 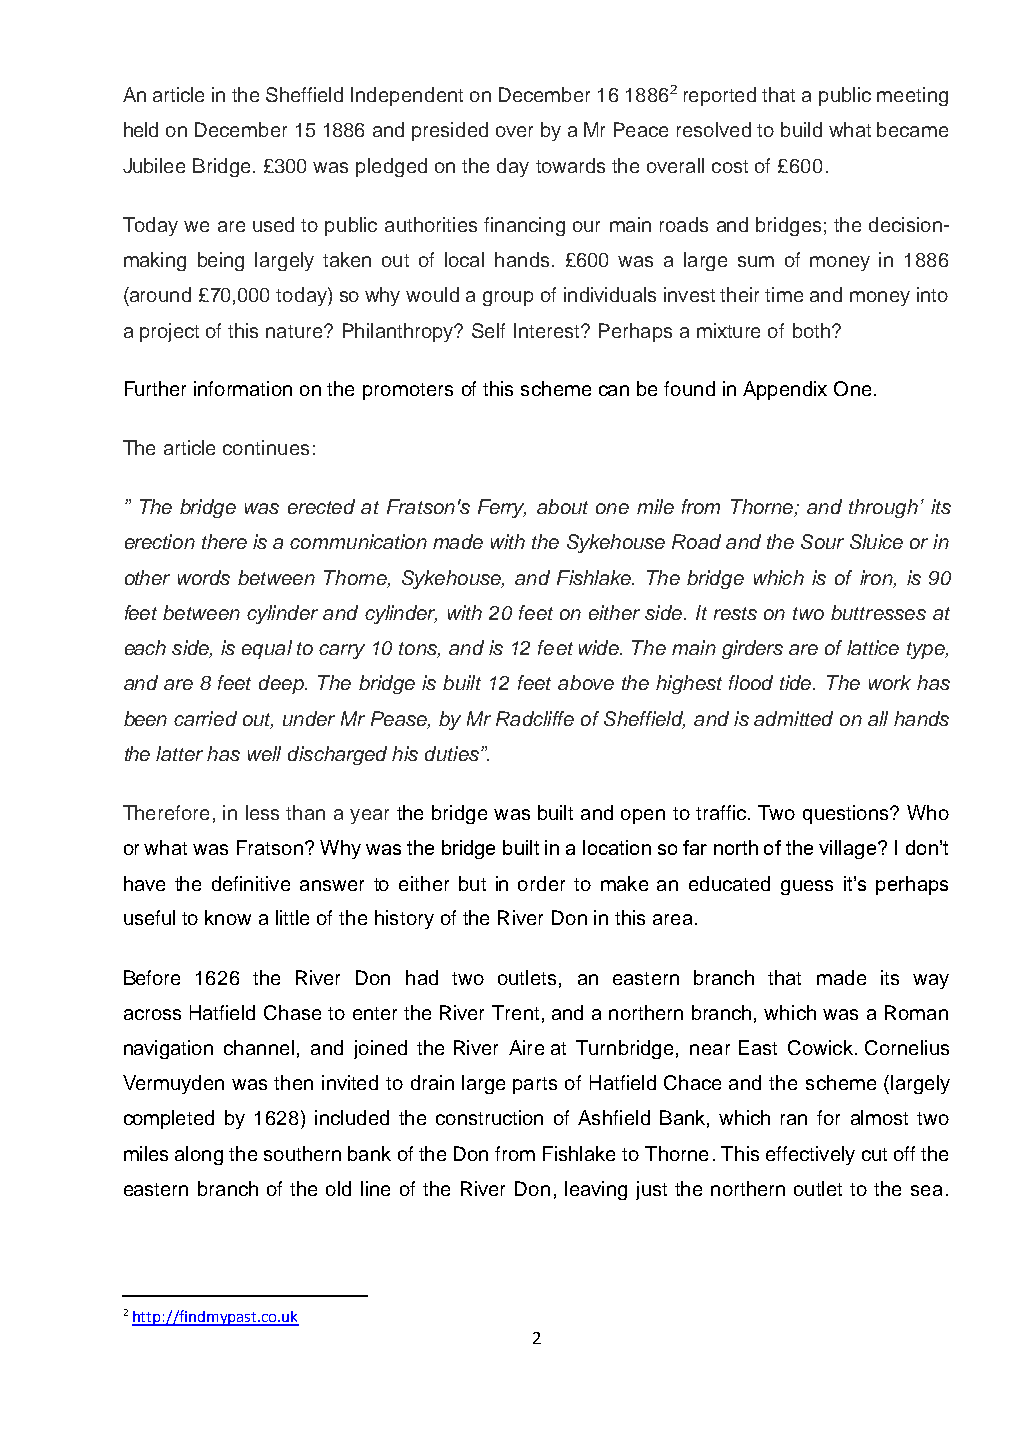 What do you see at coordinates (873, 647) in the screenshot?
I see `lattice` at bounding box center [873, 647].
